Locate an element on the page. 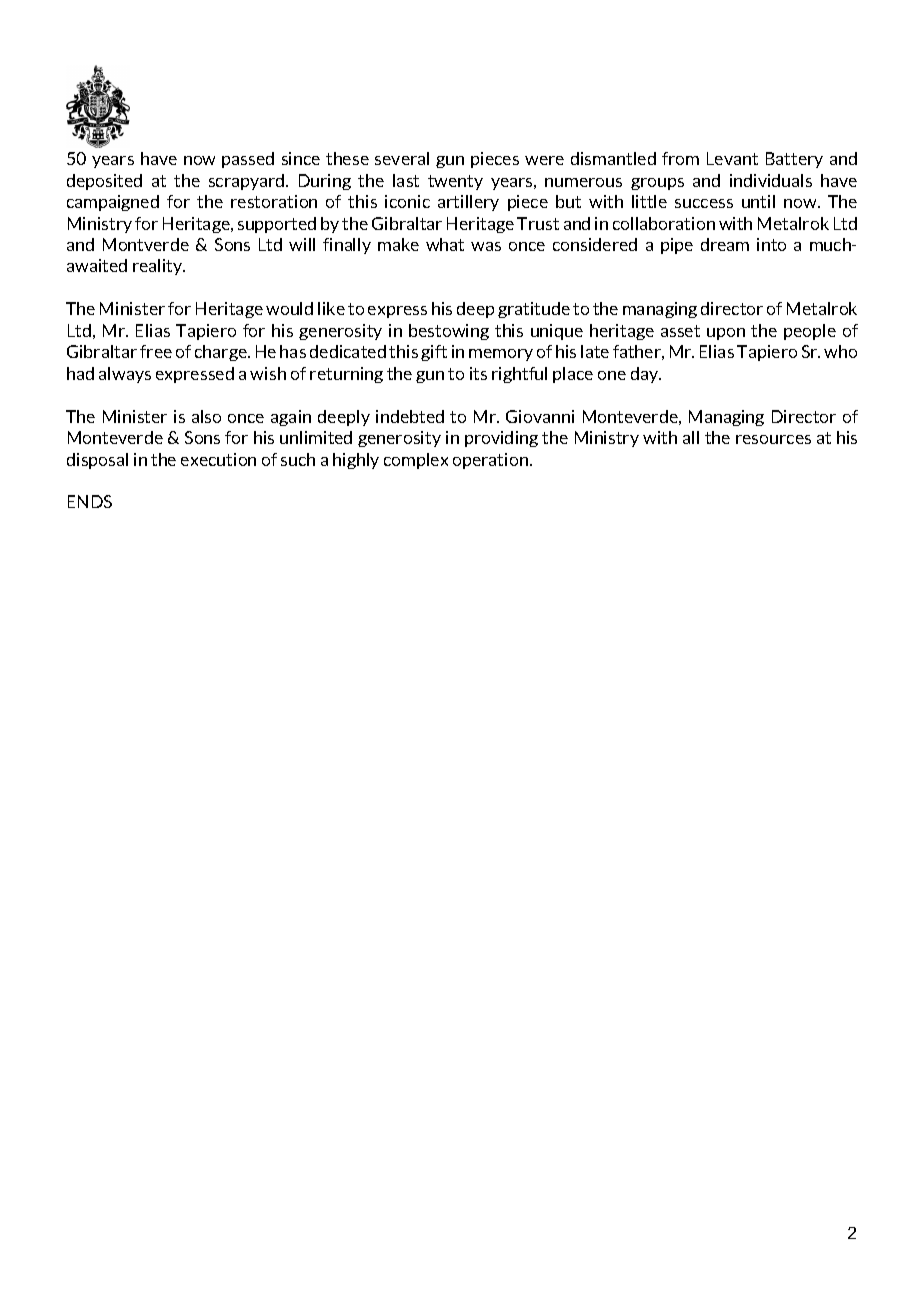 This image has width=924, height=1309. indebted is located at coordinates (410, 416).
